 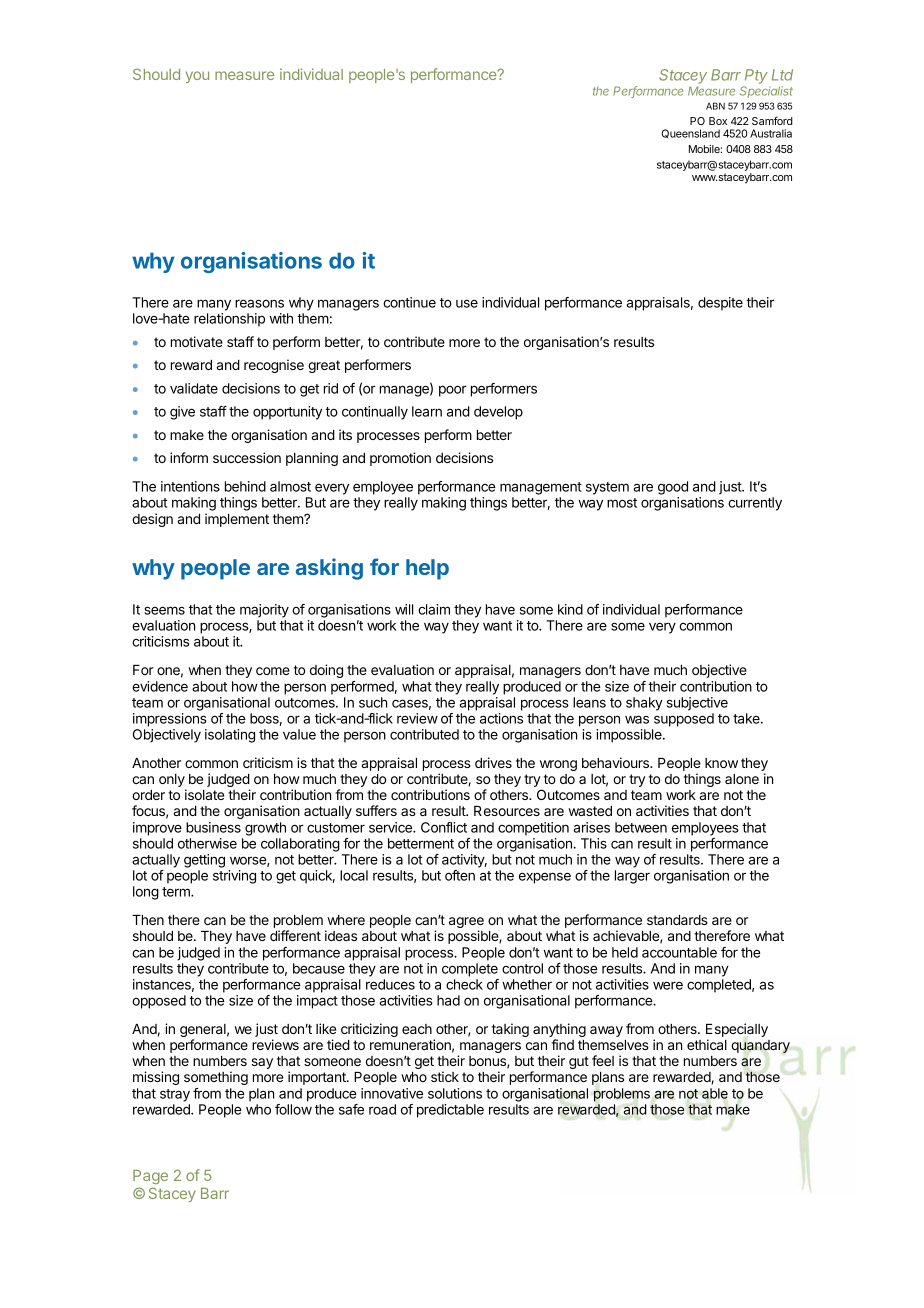 I want to click on ABN, so click(x=715, y=106).
